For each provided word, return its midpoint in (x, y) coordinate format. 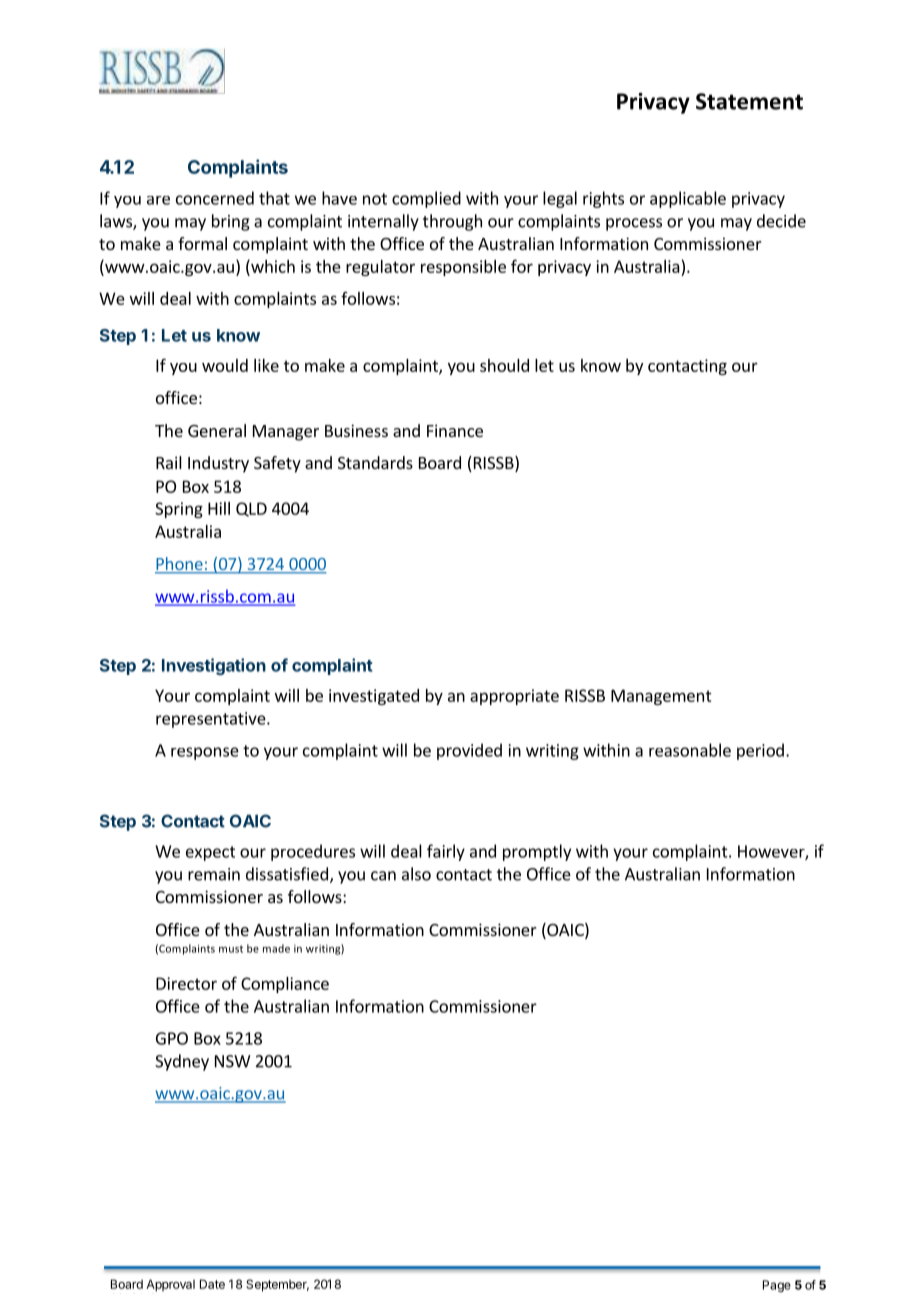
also (416, 874)
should (504, 365)
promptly (537, 852)
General (217, 430)
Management (661, 697)
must (231, 949)
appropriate (514, 697)
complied (426, 199)
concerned (215, 198)
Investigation (214, 666)
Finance (455, 430)
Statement (749, 101)
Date (212, 1284)
